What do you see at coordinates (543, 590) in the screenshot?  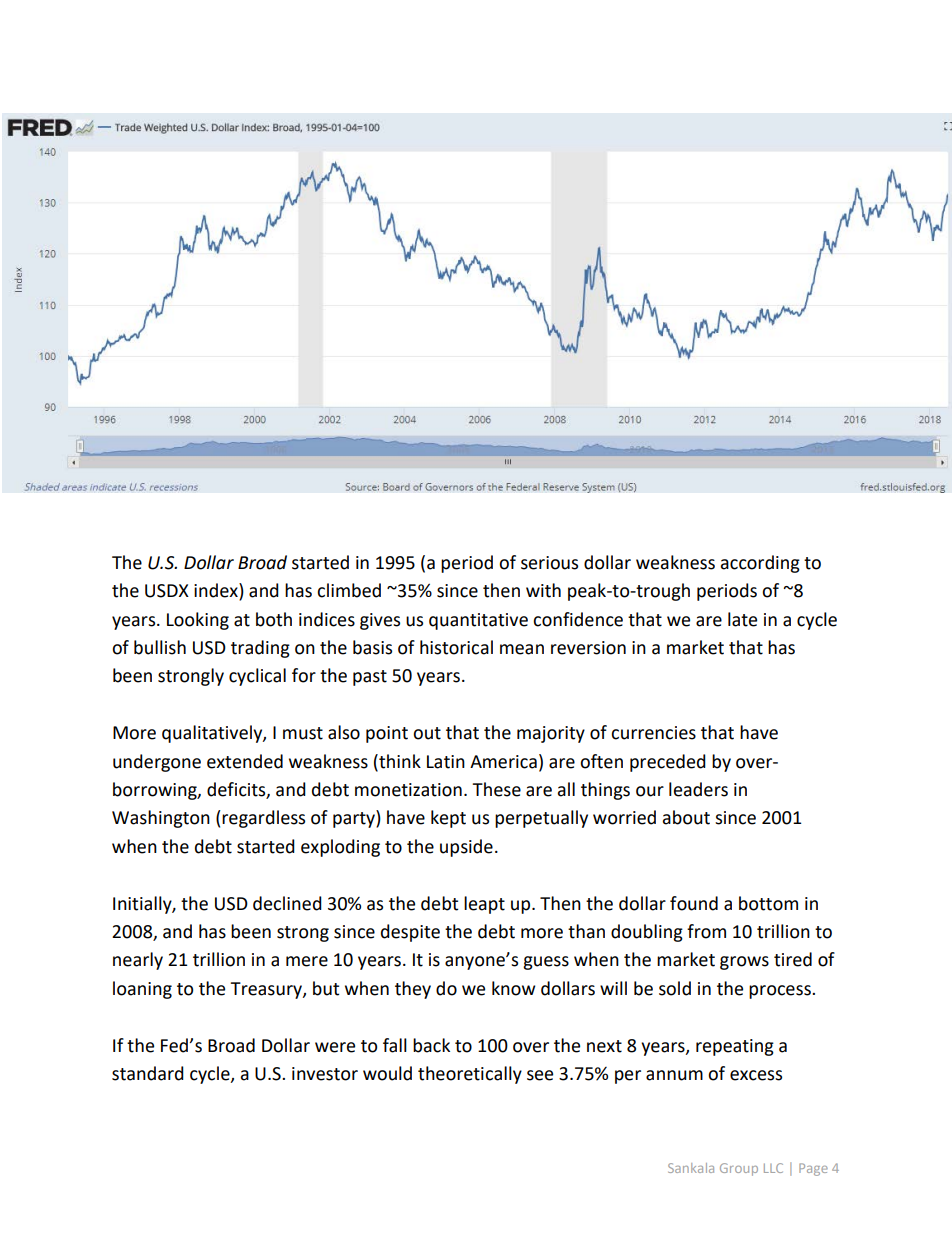 I see `with` at bounding box center [543, 590].
